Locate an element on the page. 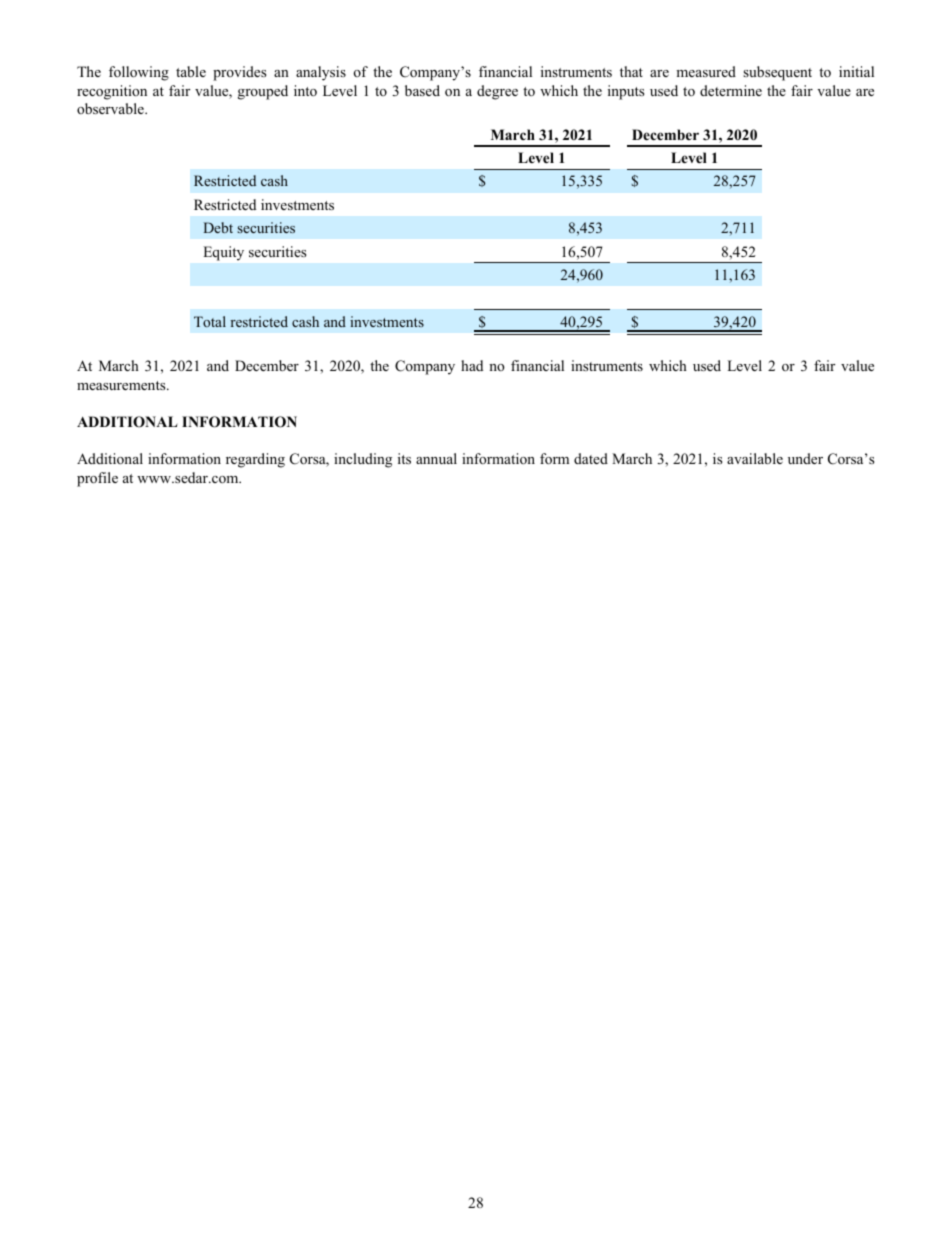 The width and height of the document is (952, 1233). regarding is located at coordinates (255, 460).
